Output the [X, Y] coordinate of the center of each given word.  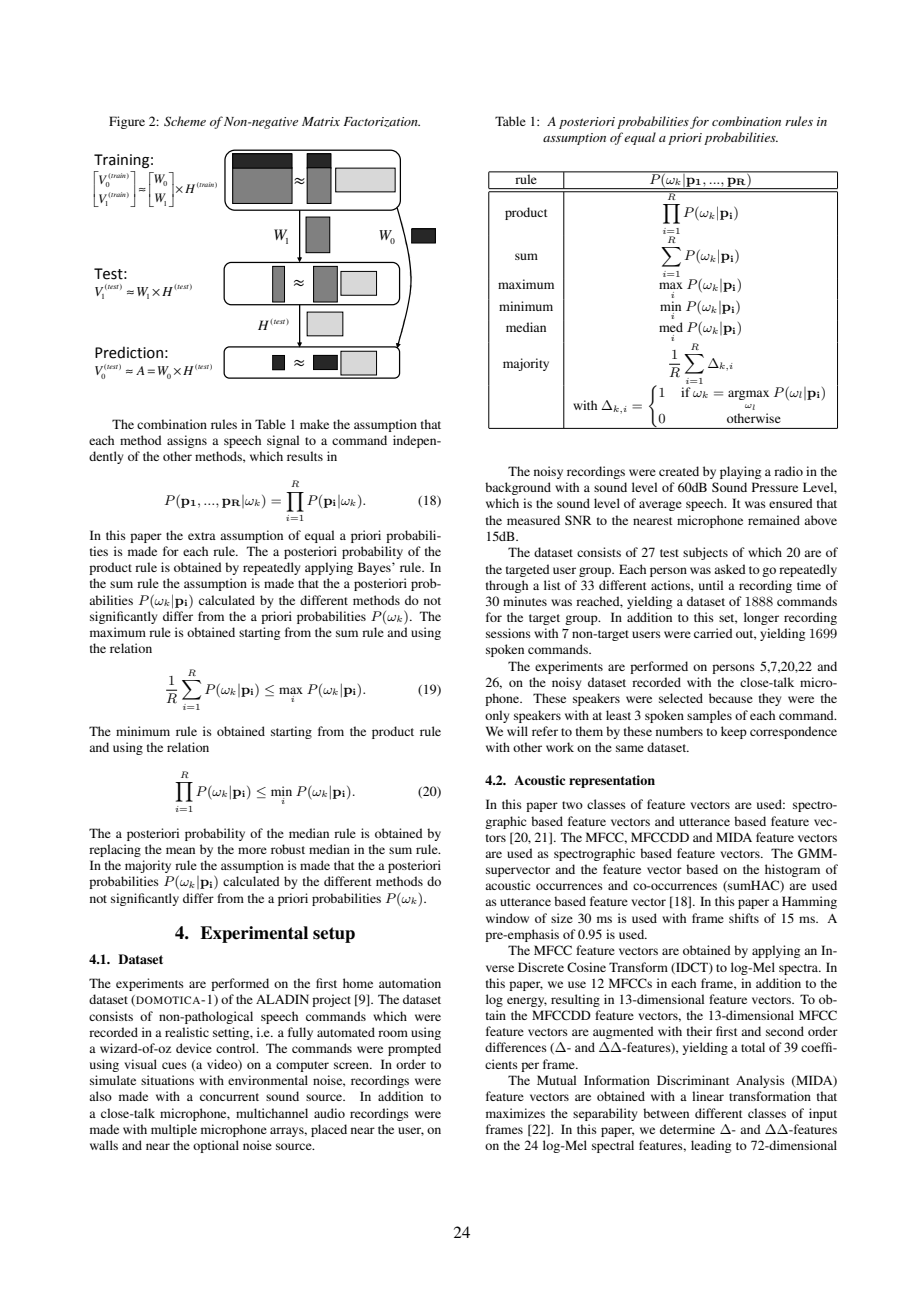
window [507, 918]
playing [740, 472]
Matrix [321, 121]
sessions [508, 633]
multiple [174, 1130]
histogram [792, 870]
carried [713, 633]
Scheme [185, 121]
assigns [187, 441]
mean [180, 850]
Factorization [381, 122]
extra [202, 536]
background [518, 488]
